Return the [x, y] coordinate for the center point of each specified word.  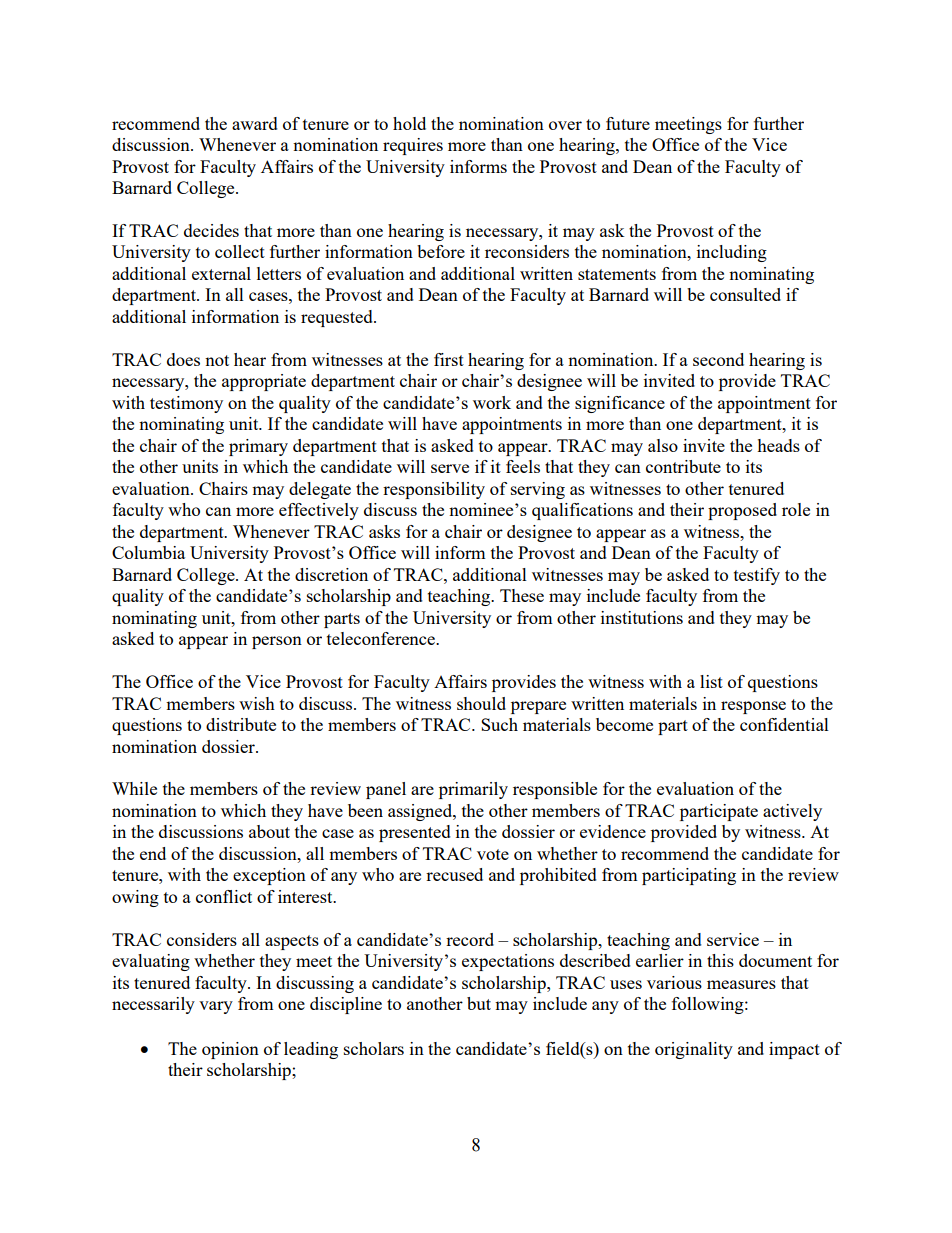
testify [757, 576]
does [183, 359]
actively [792, 812]
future [628, 123]
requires [413, 146]
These [522, 595]
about [269, 831]
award [255, 123]
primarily [473, 790]
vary [216, 1007]
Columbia [148, 552]
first [449, 359]
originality [694, 1050]
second [718, 359]
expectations [508, 962]
